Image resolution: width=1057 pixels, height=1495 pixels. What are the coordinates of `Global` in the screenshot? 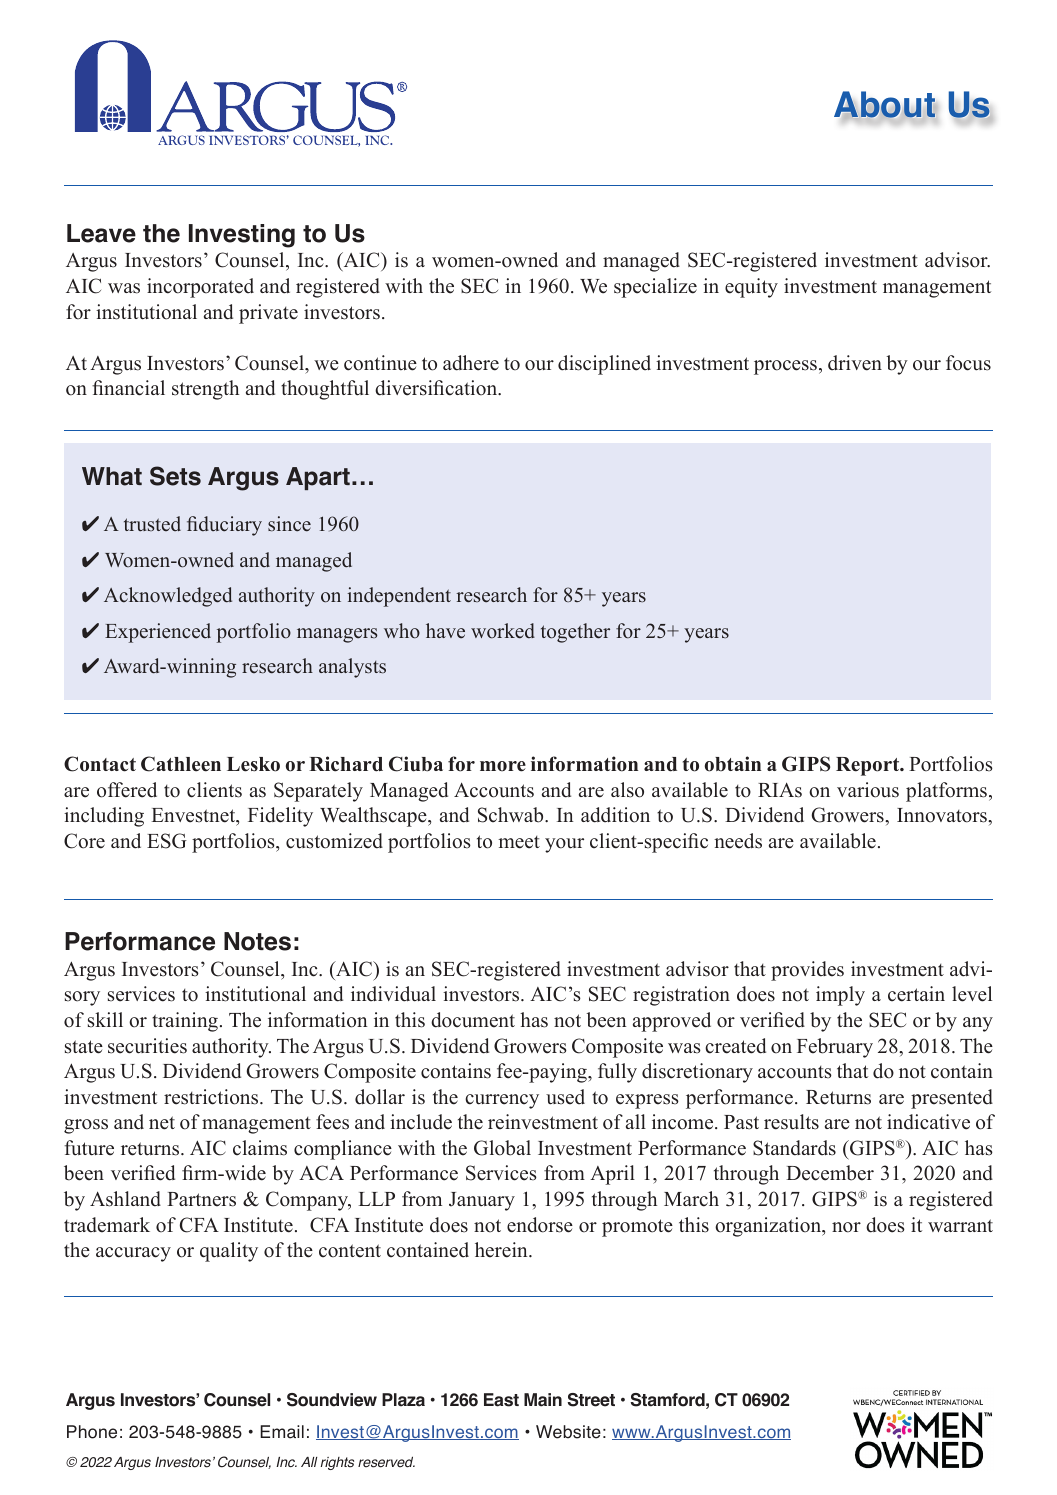 It's located at (502, 1148).
